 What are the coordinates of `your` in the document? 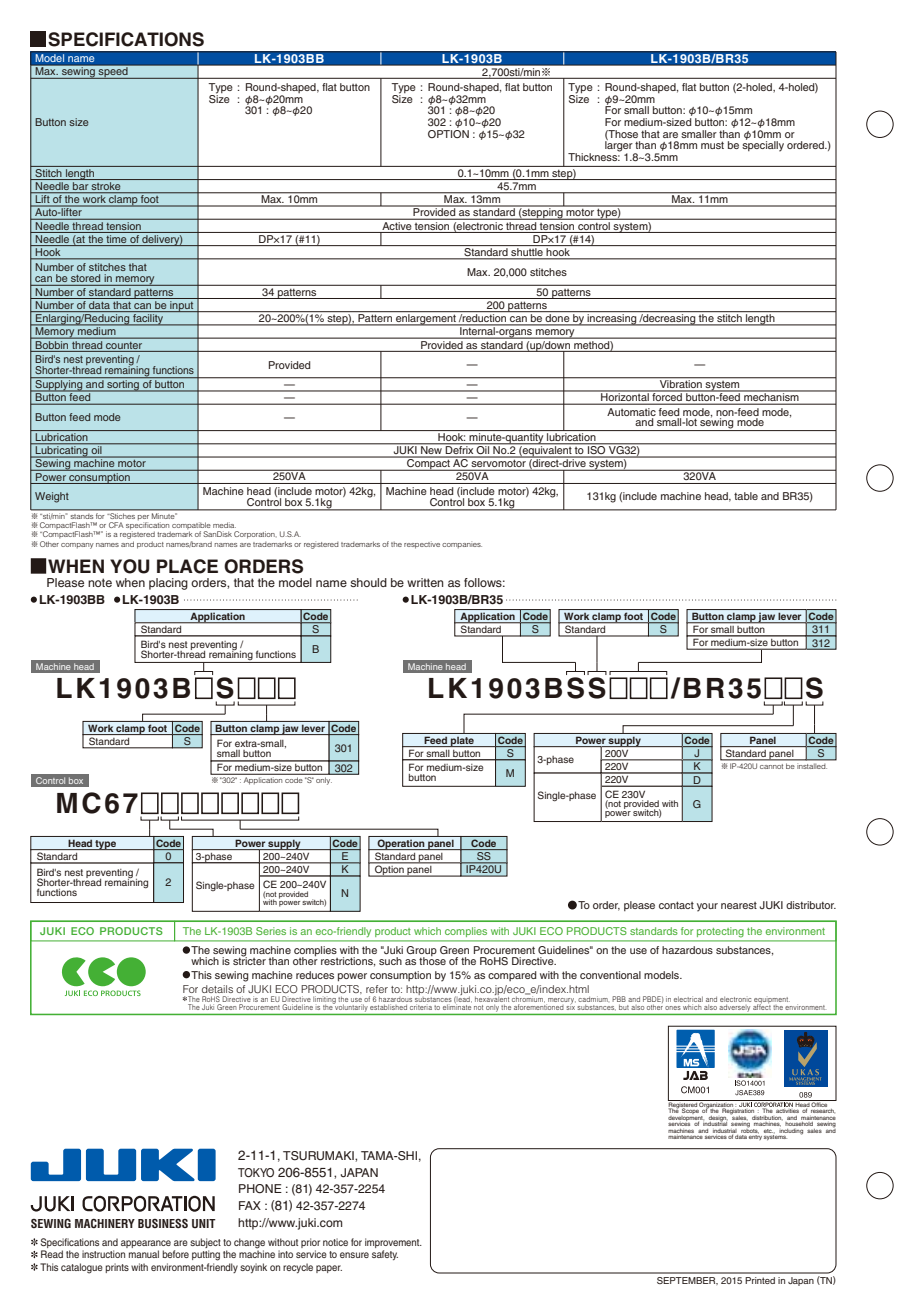 It's located at (707, 907).
